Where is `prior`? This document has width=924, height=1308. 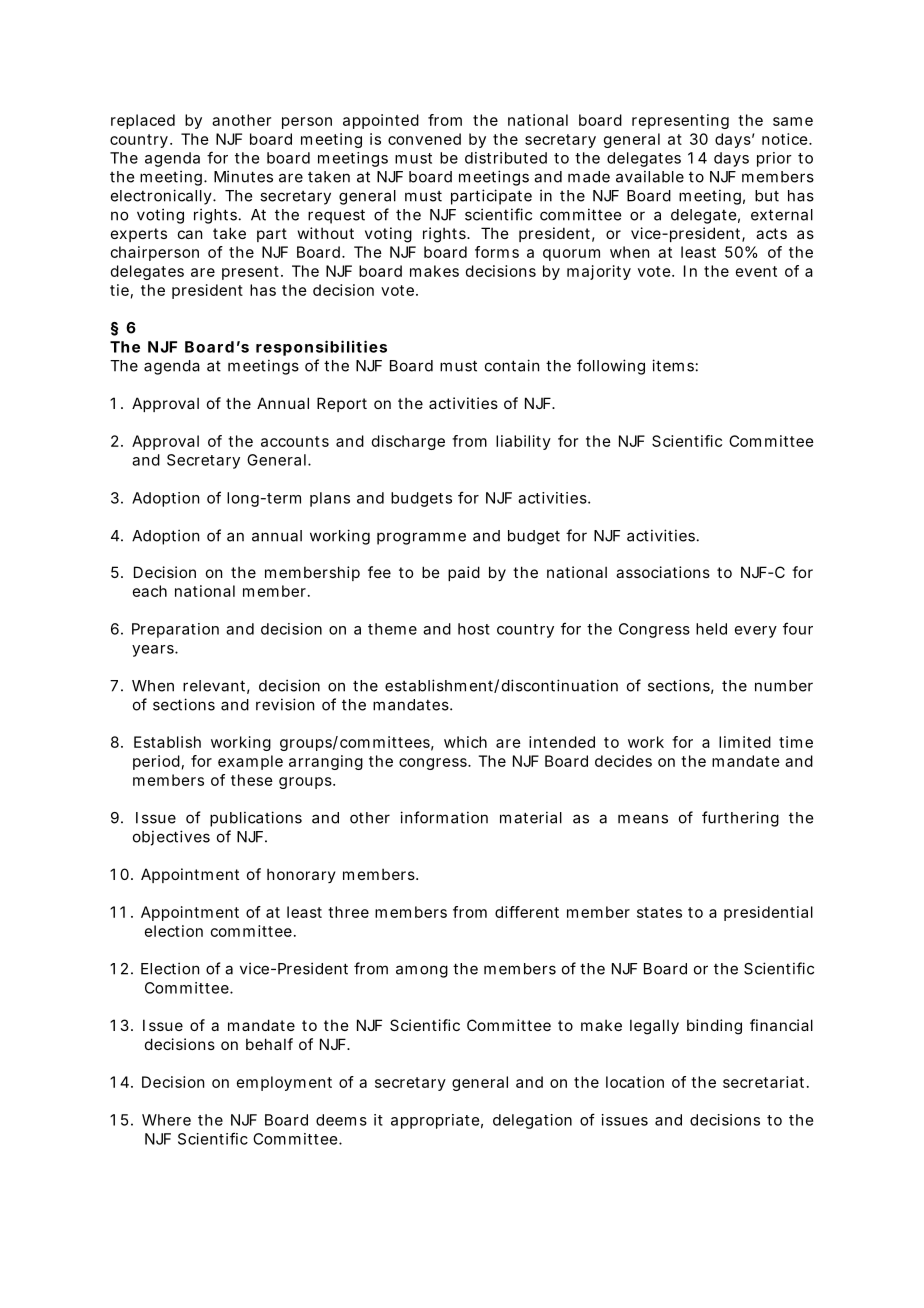 prior is located at coordinates (774, 159).
